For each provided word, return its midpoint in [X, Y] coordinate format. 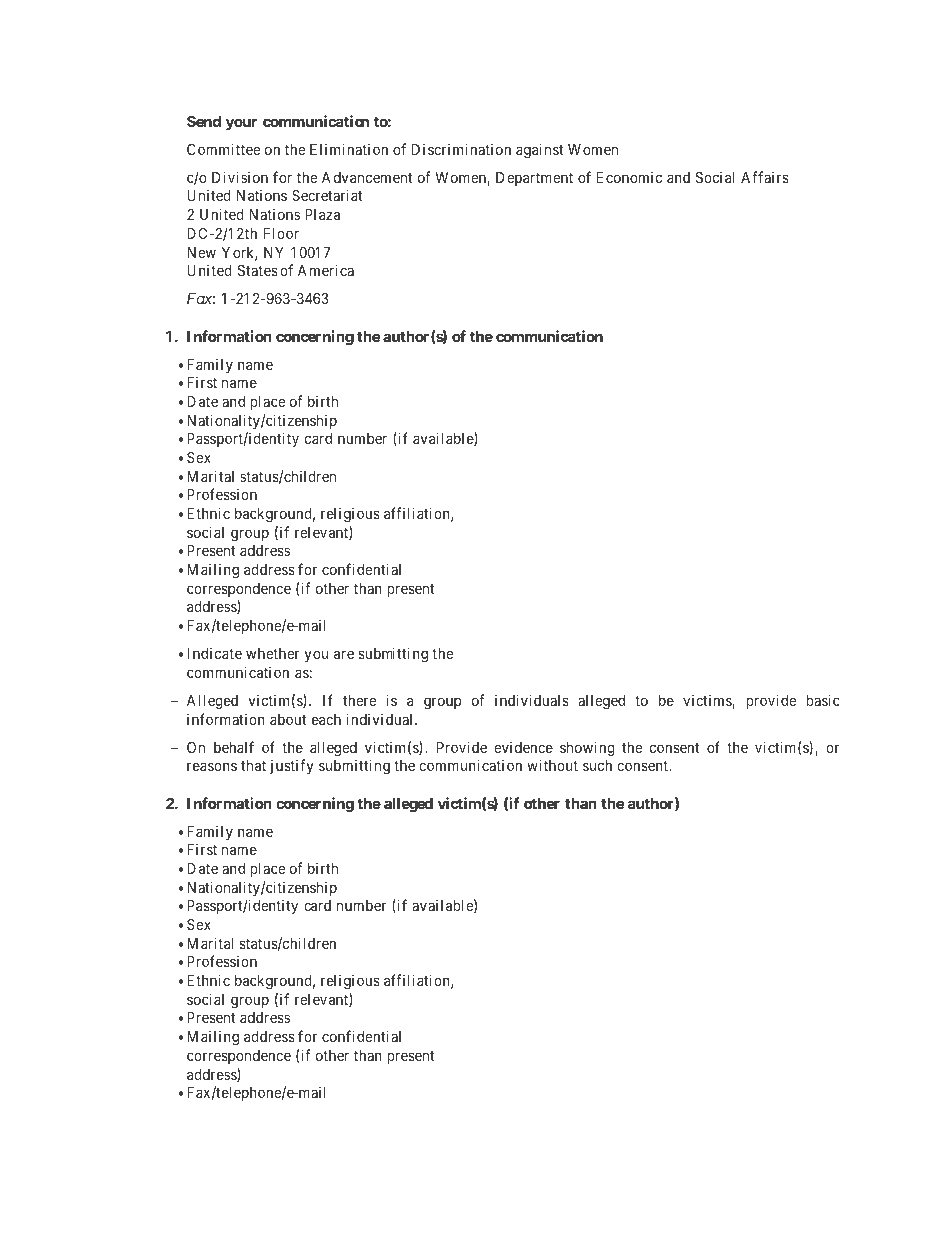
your [241, 124]
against [539, 151]
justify [292, 766]
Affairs [765, 177]
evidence [523, 747]
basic [823, 700]
